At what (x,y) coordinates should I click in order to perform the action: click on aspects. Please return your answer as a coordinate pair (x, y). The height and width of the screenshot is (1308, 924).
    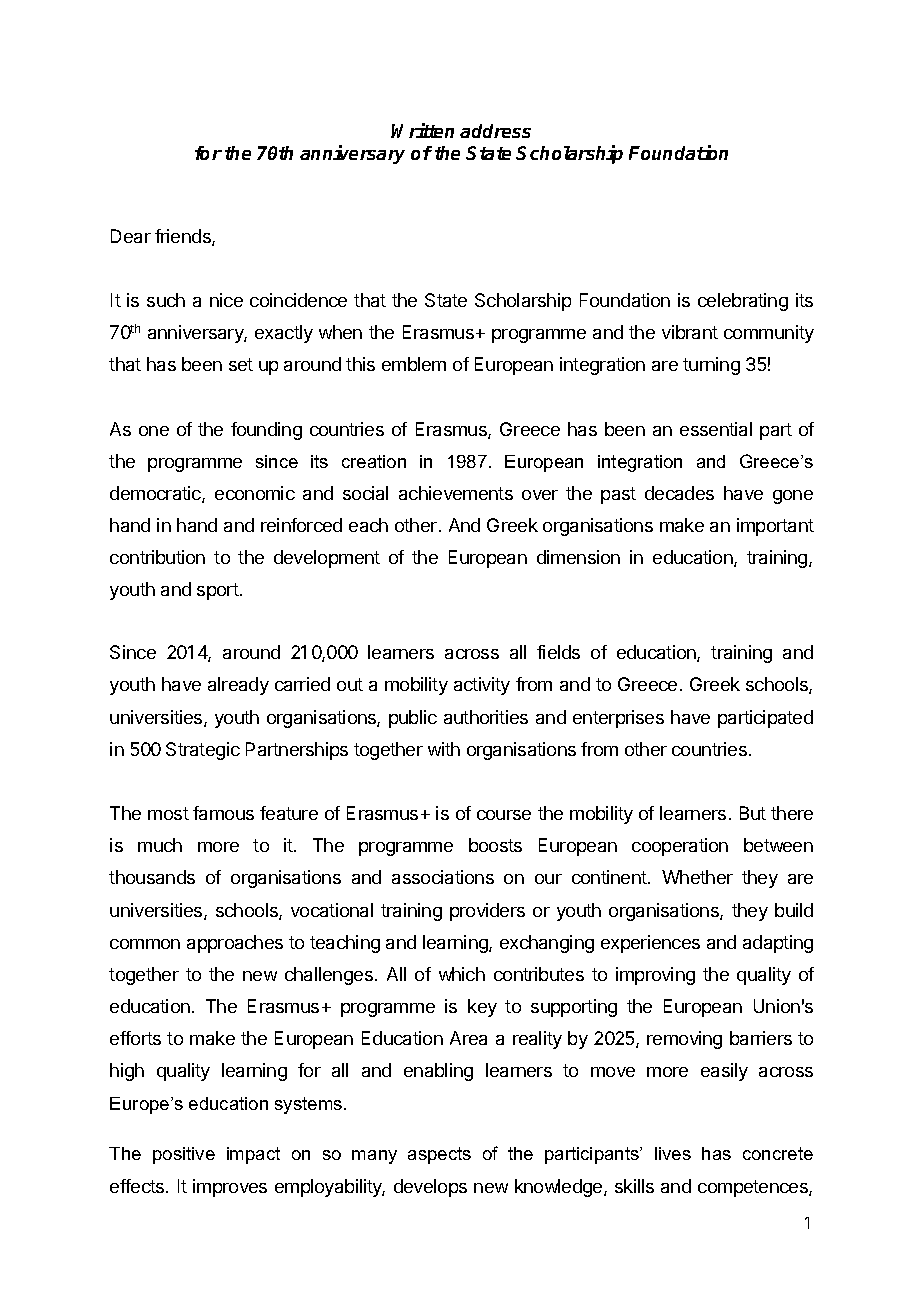
    Looking at the image, I should click on (439, 1155).
